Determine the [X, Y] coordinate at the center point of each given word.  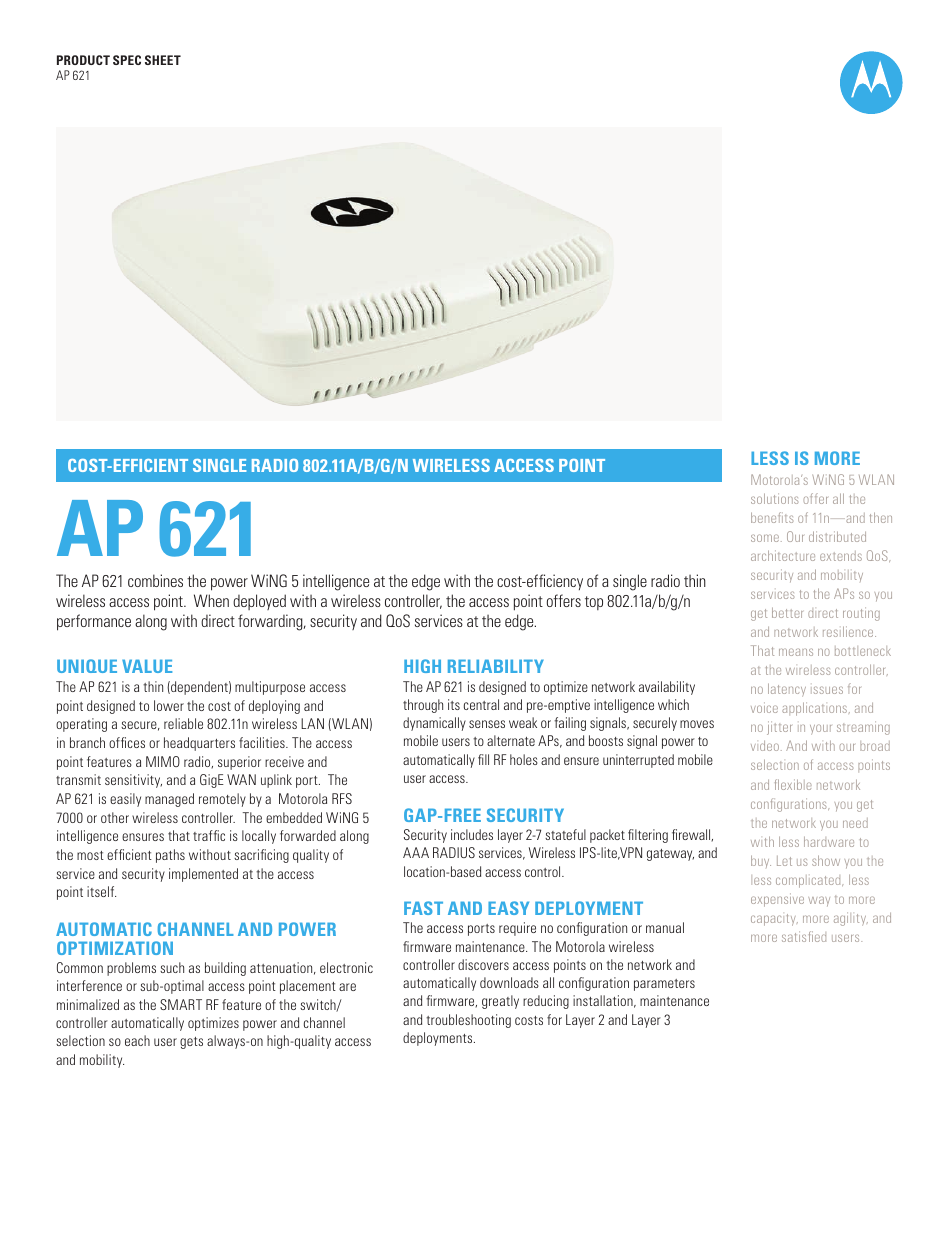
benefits [772, 517]
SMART [181, 1004]
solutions [774, 498]
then [881, 517]
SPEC [127, 60]
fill [483, 759]
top [594, 603]
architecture [783, 555]
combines [155, 580]
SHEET [163, 60]
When [211, 600]
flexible [793, 784]
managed [169, 800]
